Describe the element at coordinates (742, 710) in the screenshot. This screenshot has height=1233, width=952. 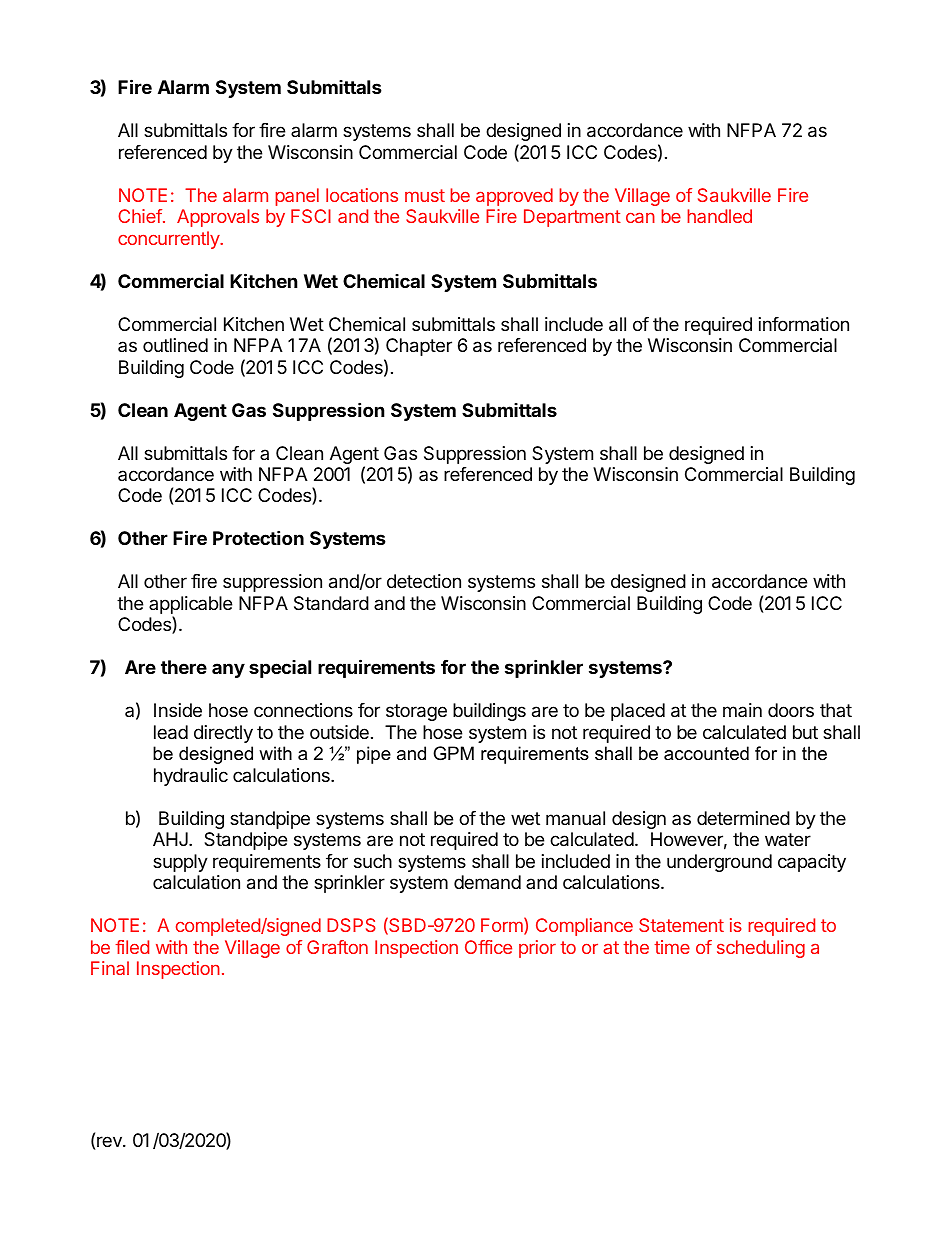
I see `main` at that location.
